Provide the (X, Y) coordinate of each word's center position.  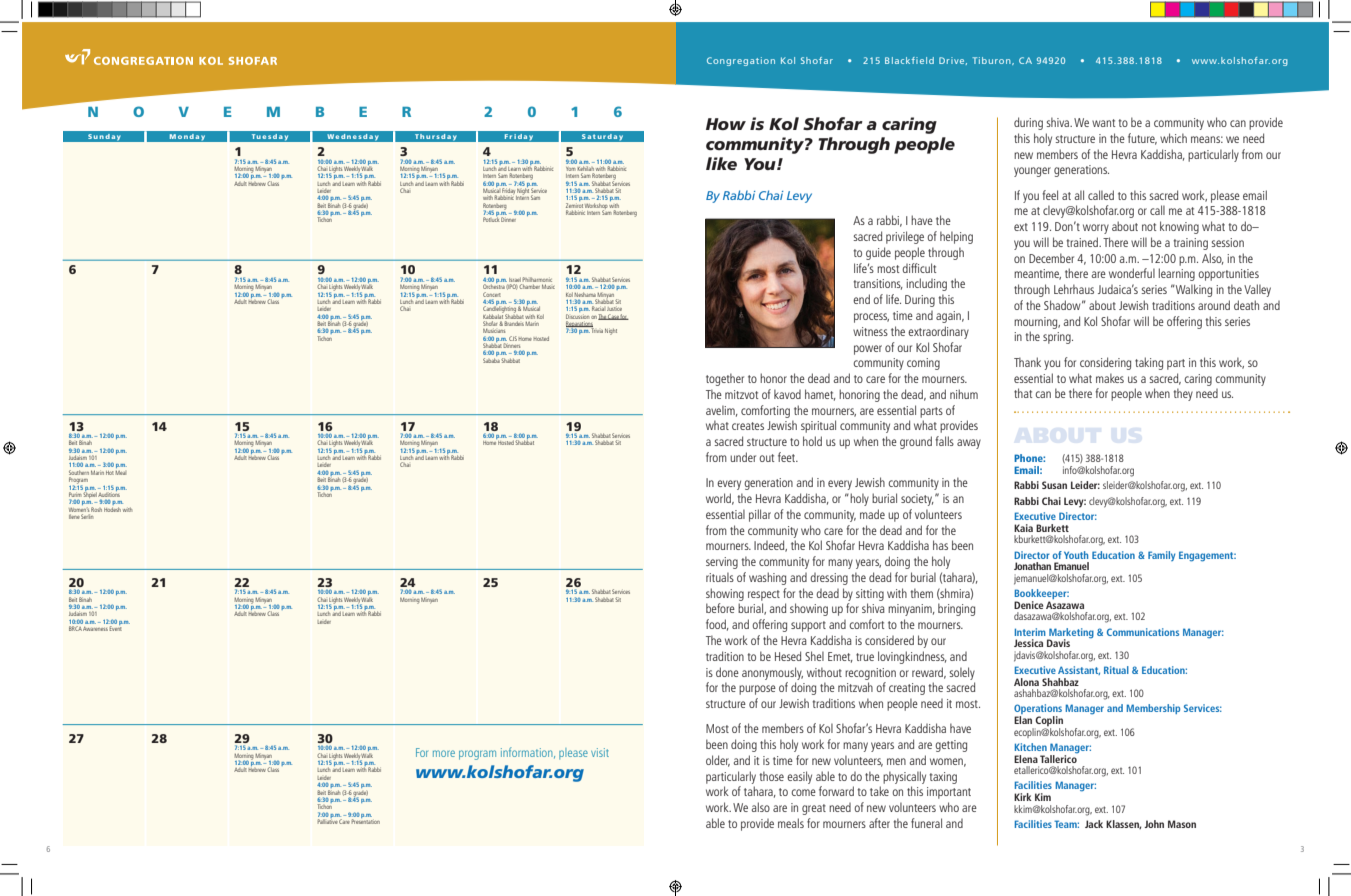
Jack (1094, 824)
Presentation (365, 820)
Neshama (585, 295)
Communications (1143, 632)
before (720, 608)
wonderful (1132, 273)
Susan (1054, 485)
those (771, 776)
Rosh (96, 509)
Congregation (741, 61)
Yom (570, 169)
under (743, 457)
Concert (492, 294)
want (1103, 123)
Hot (110, 473)
